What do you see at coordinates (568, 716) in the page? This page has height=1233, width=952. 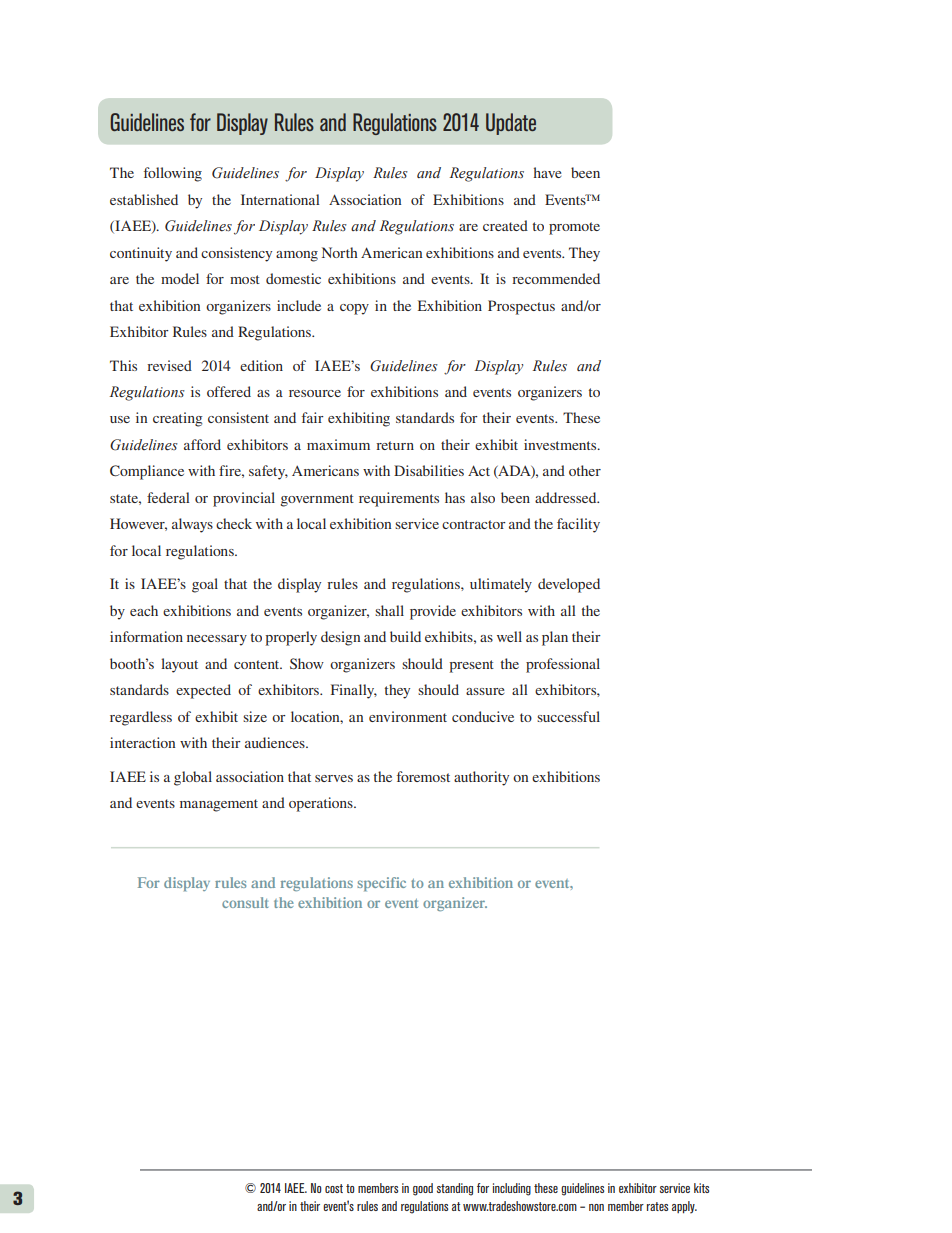 I see `successful` at bounding box center [568, 716].
